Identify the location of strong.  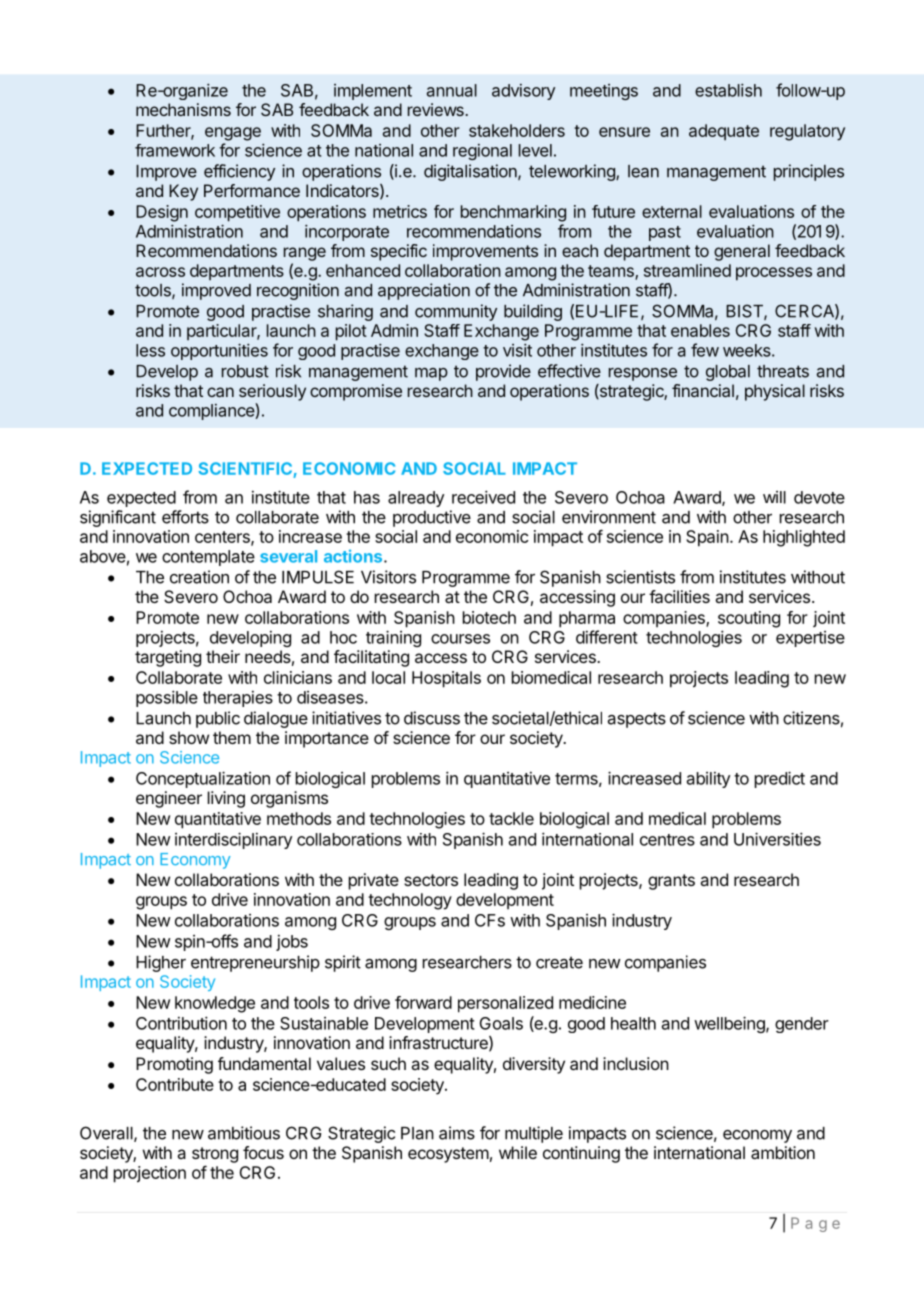
(215, 1155).
